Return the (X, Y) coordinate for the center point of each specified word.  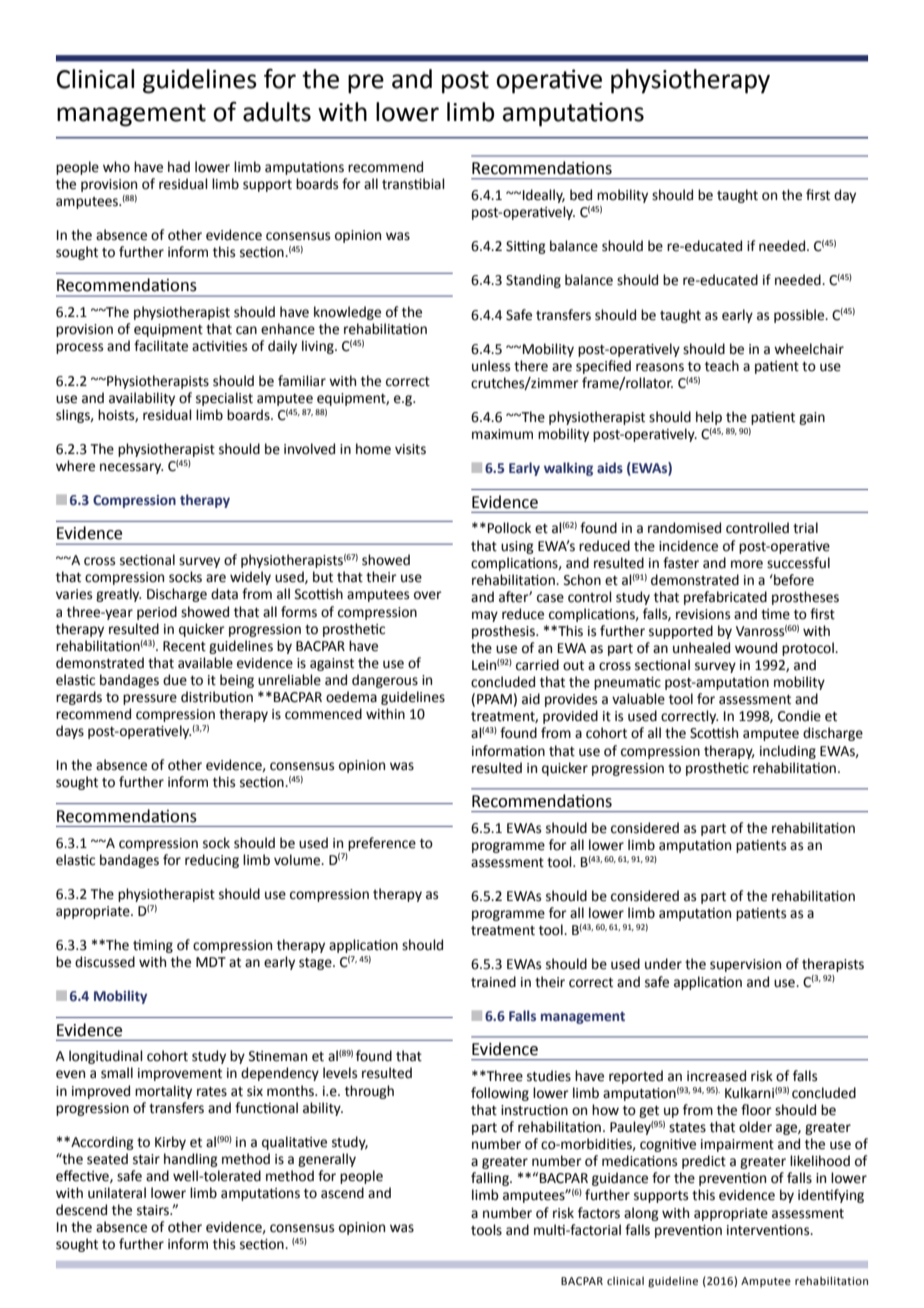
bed (581, 195)
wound (756, 648)
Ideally (544, 196)
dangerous (385, 681)
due (175, 680)
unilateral (117, 1193)
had (179, 167)
